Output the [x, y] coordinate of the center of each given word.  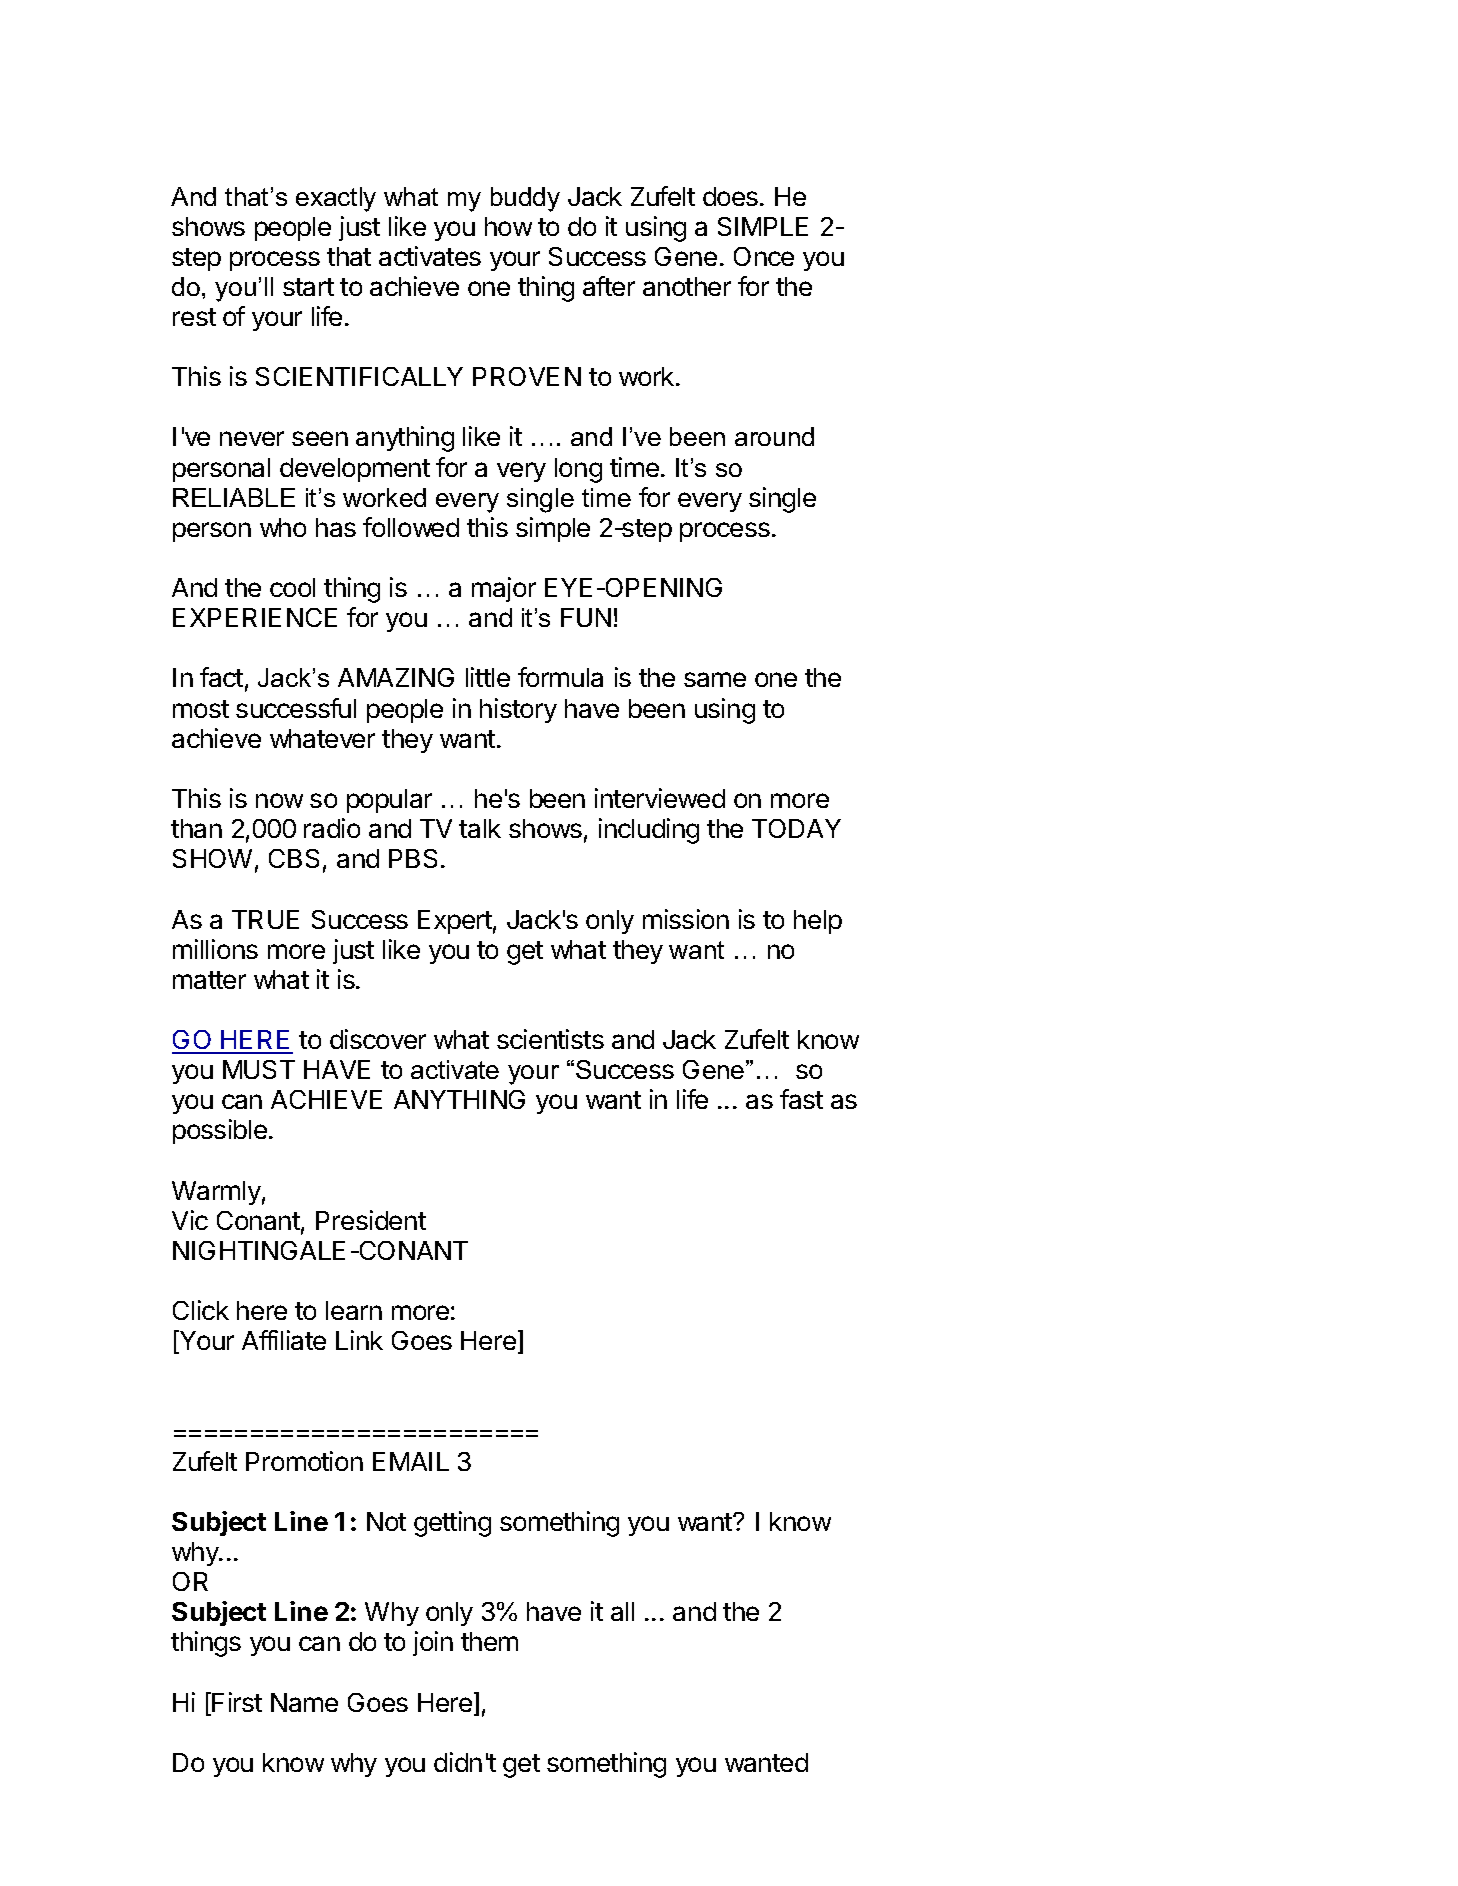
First [237, 1702]
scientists [550, 1039]
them [489, 1641]
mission [686, 919]
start [308, 287]
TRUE [265, 919]
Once [764, 256]
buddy [525, 199]
